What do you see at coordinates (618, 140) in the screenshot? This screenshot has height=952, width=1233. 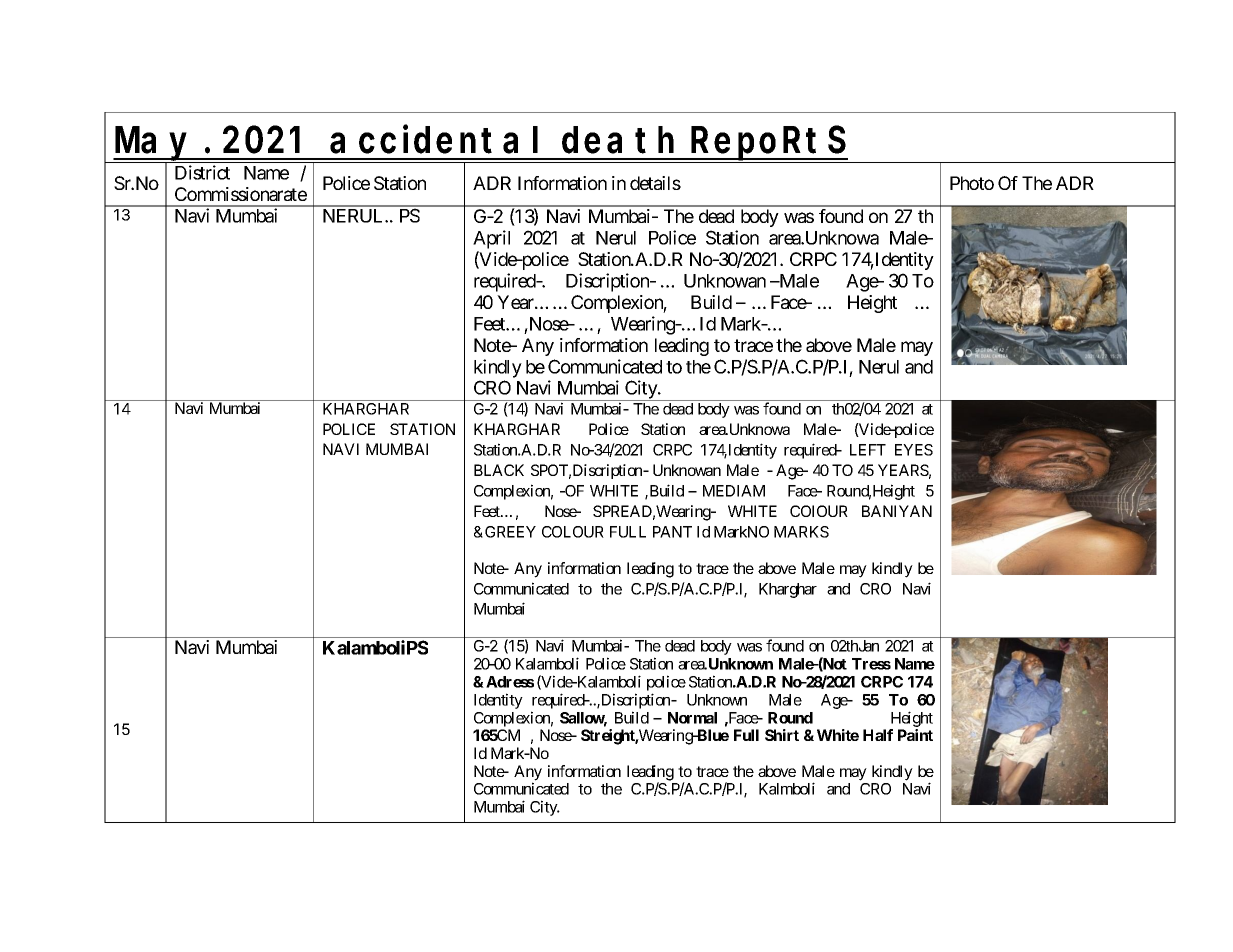 I see `death` at bounding box center [618, 140].
